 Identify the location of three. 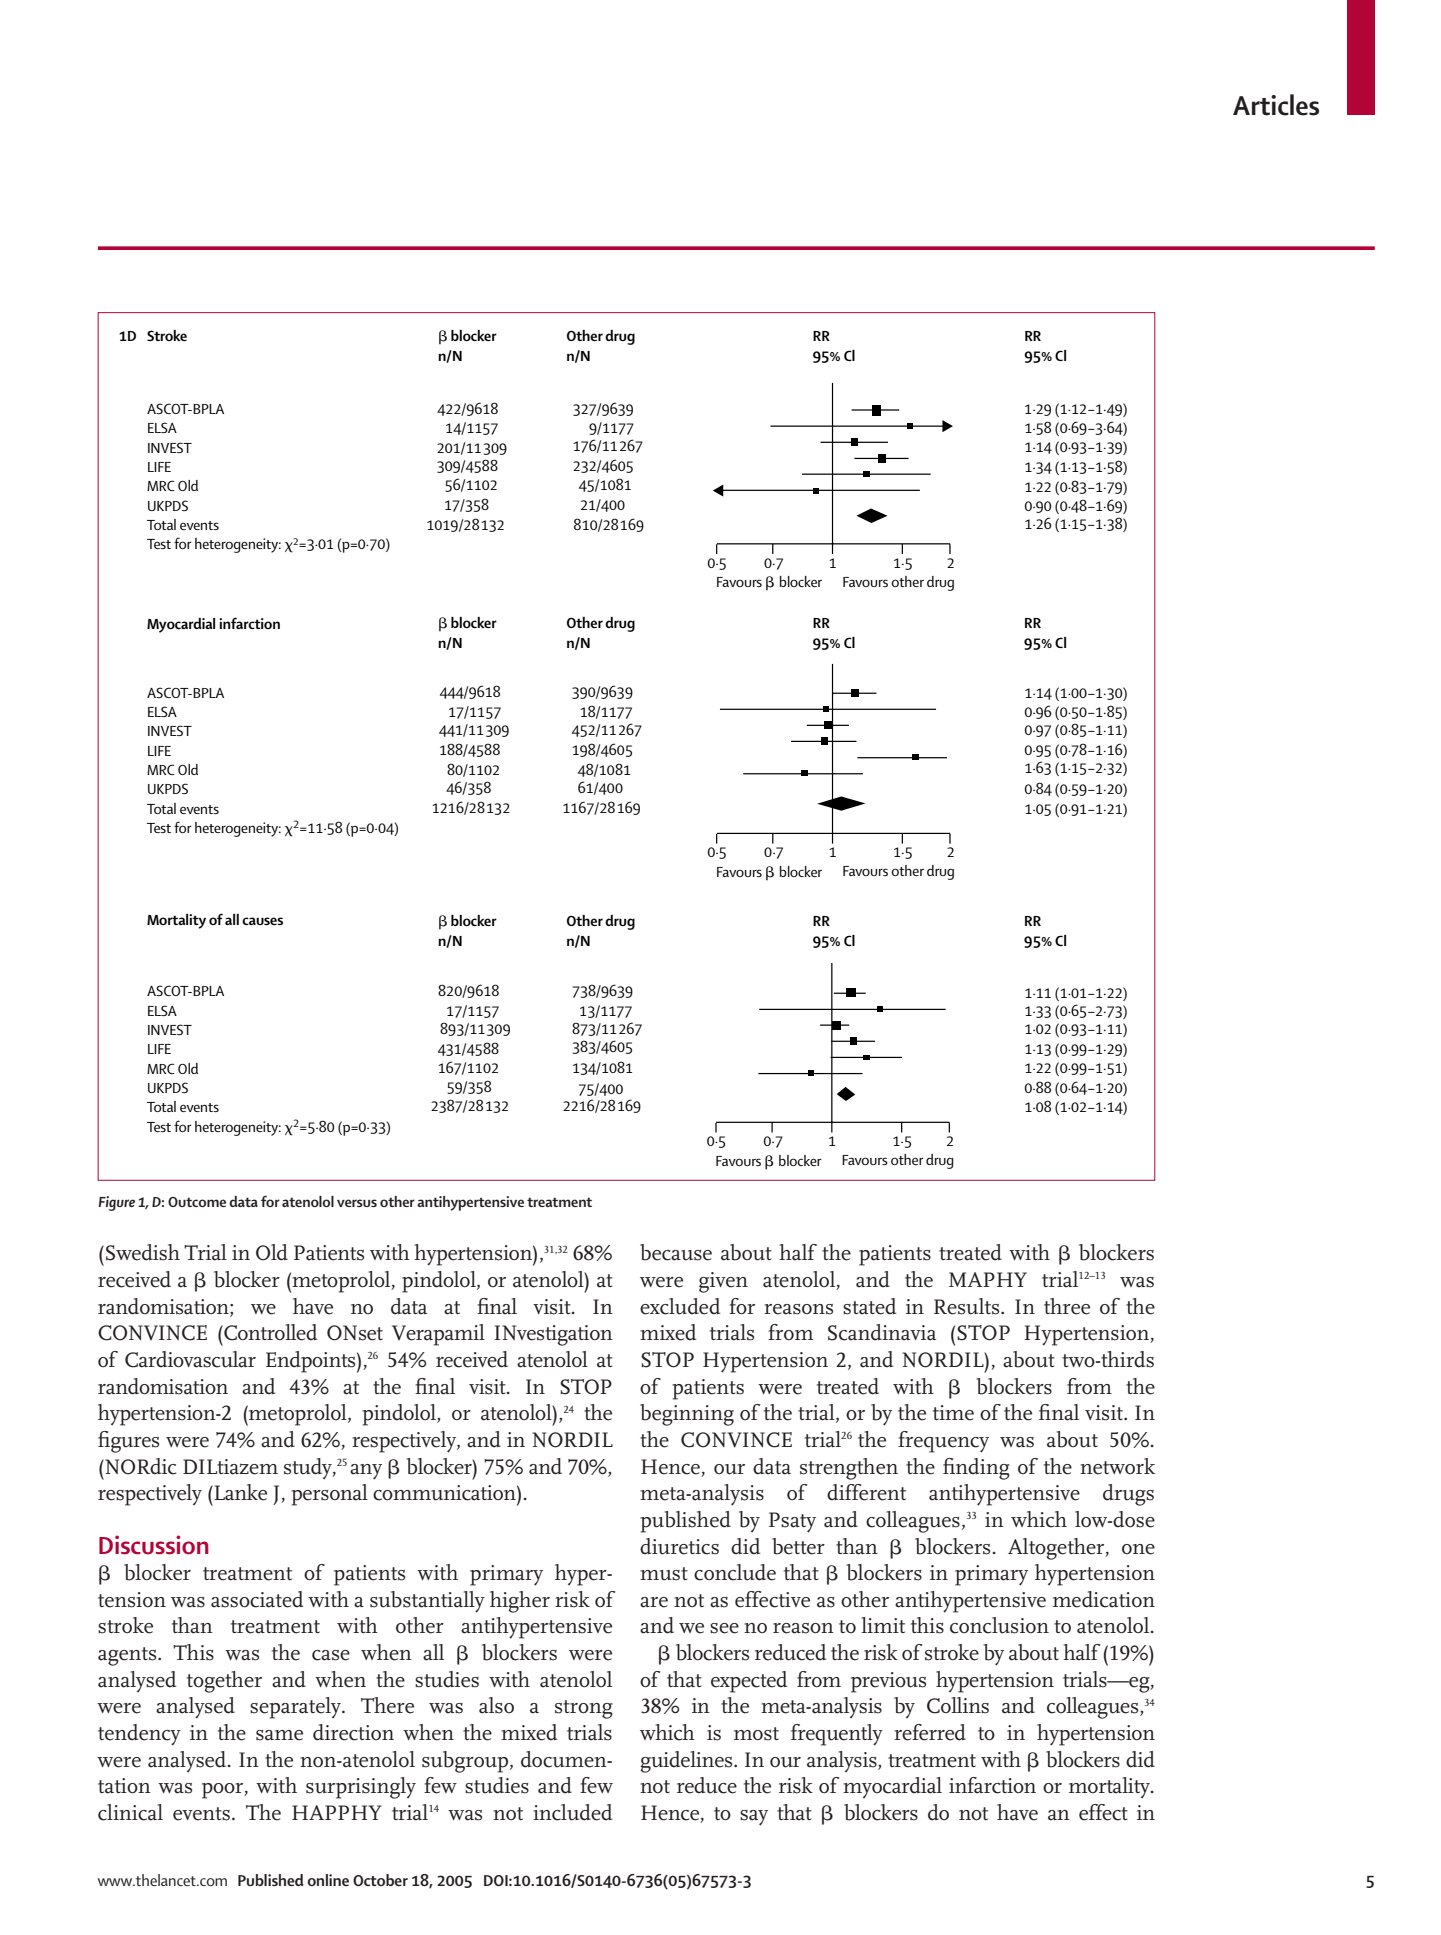
(1067, 1306).
